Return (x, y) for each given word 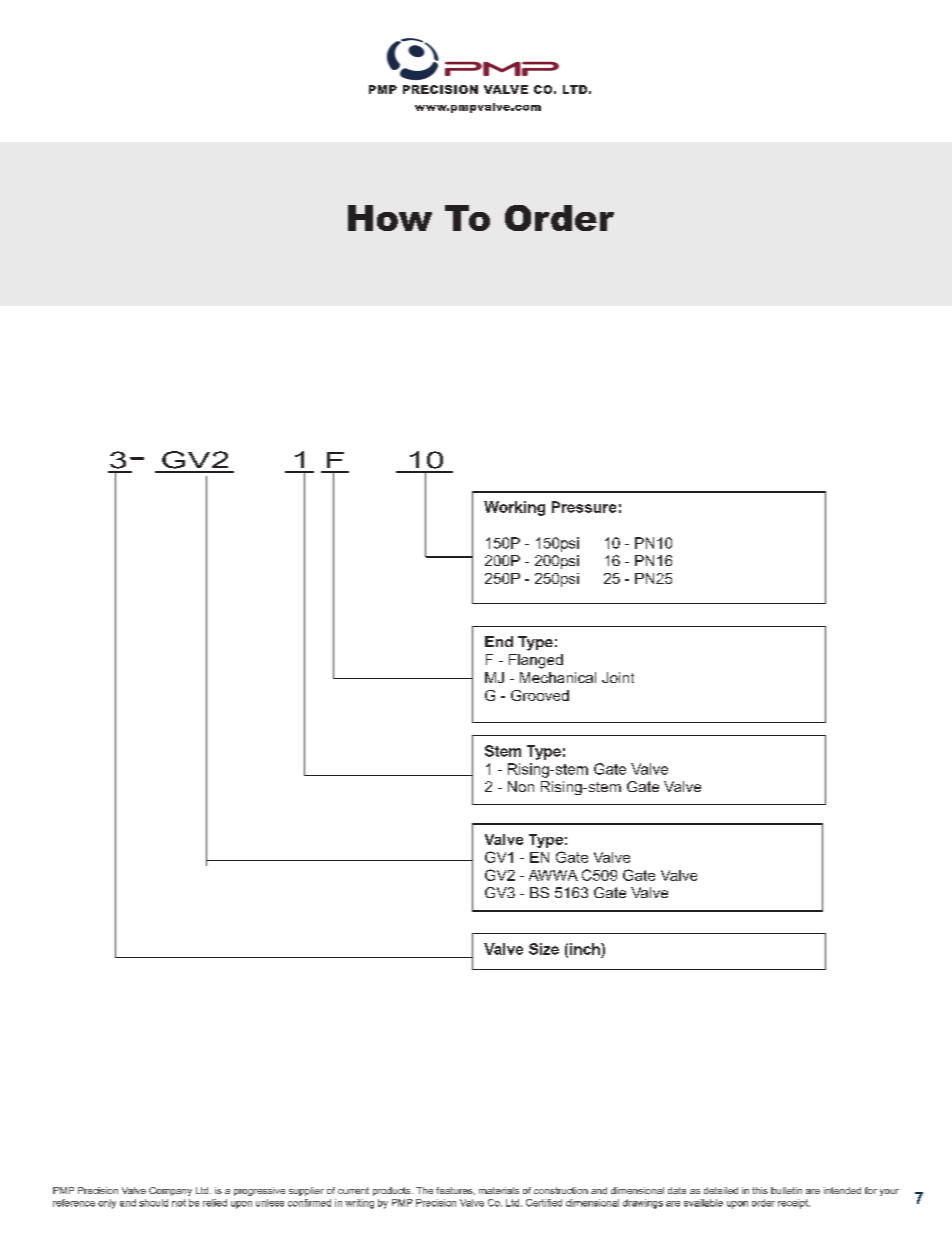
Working (514, 508)
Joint (618, 677)
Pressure (584, 507)
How (390, 218)
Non (521, 786)
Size (544, 949)
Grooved (540, 695)
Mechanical (558, 677)
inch (586, 949)
